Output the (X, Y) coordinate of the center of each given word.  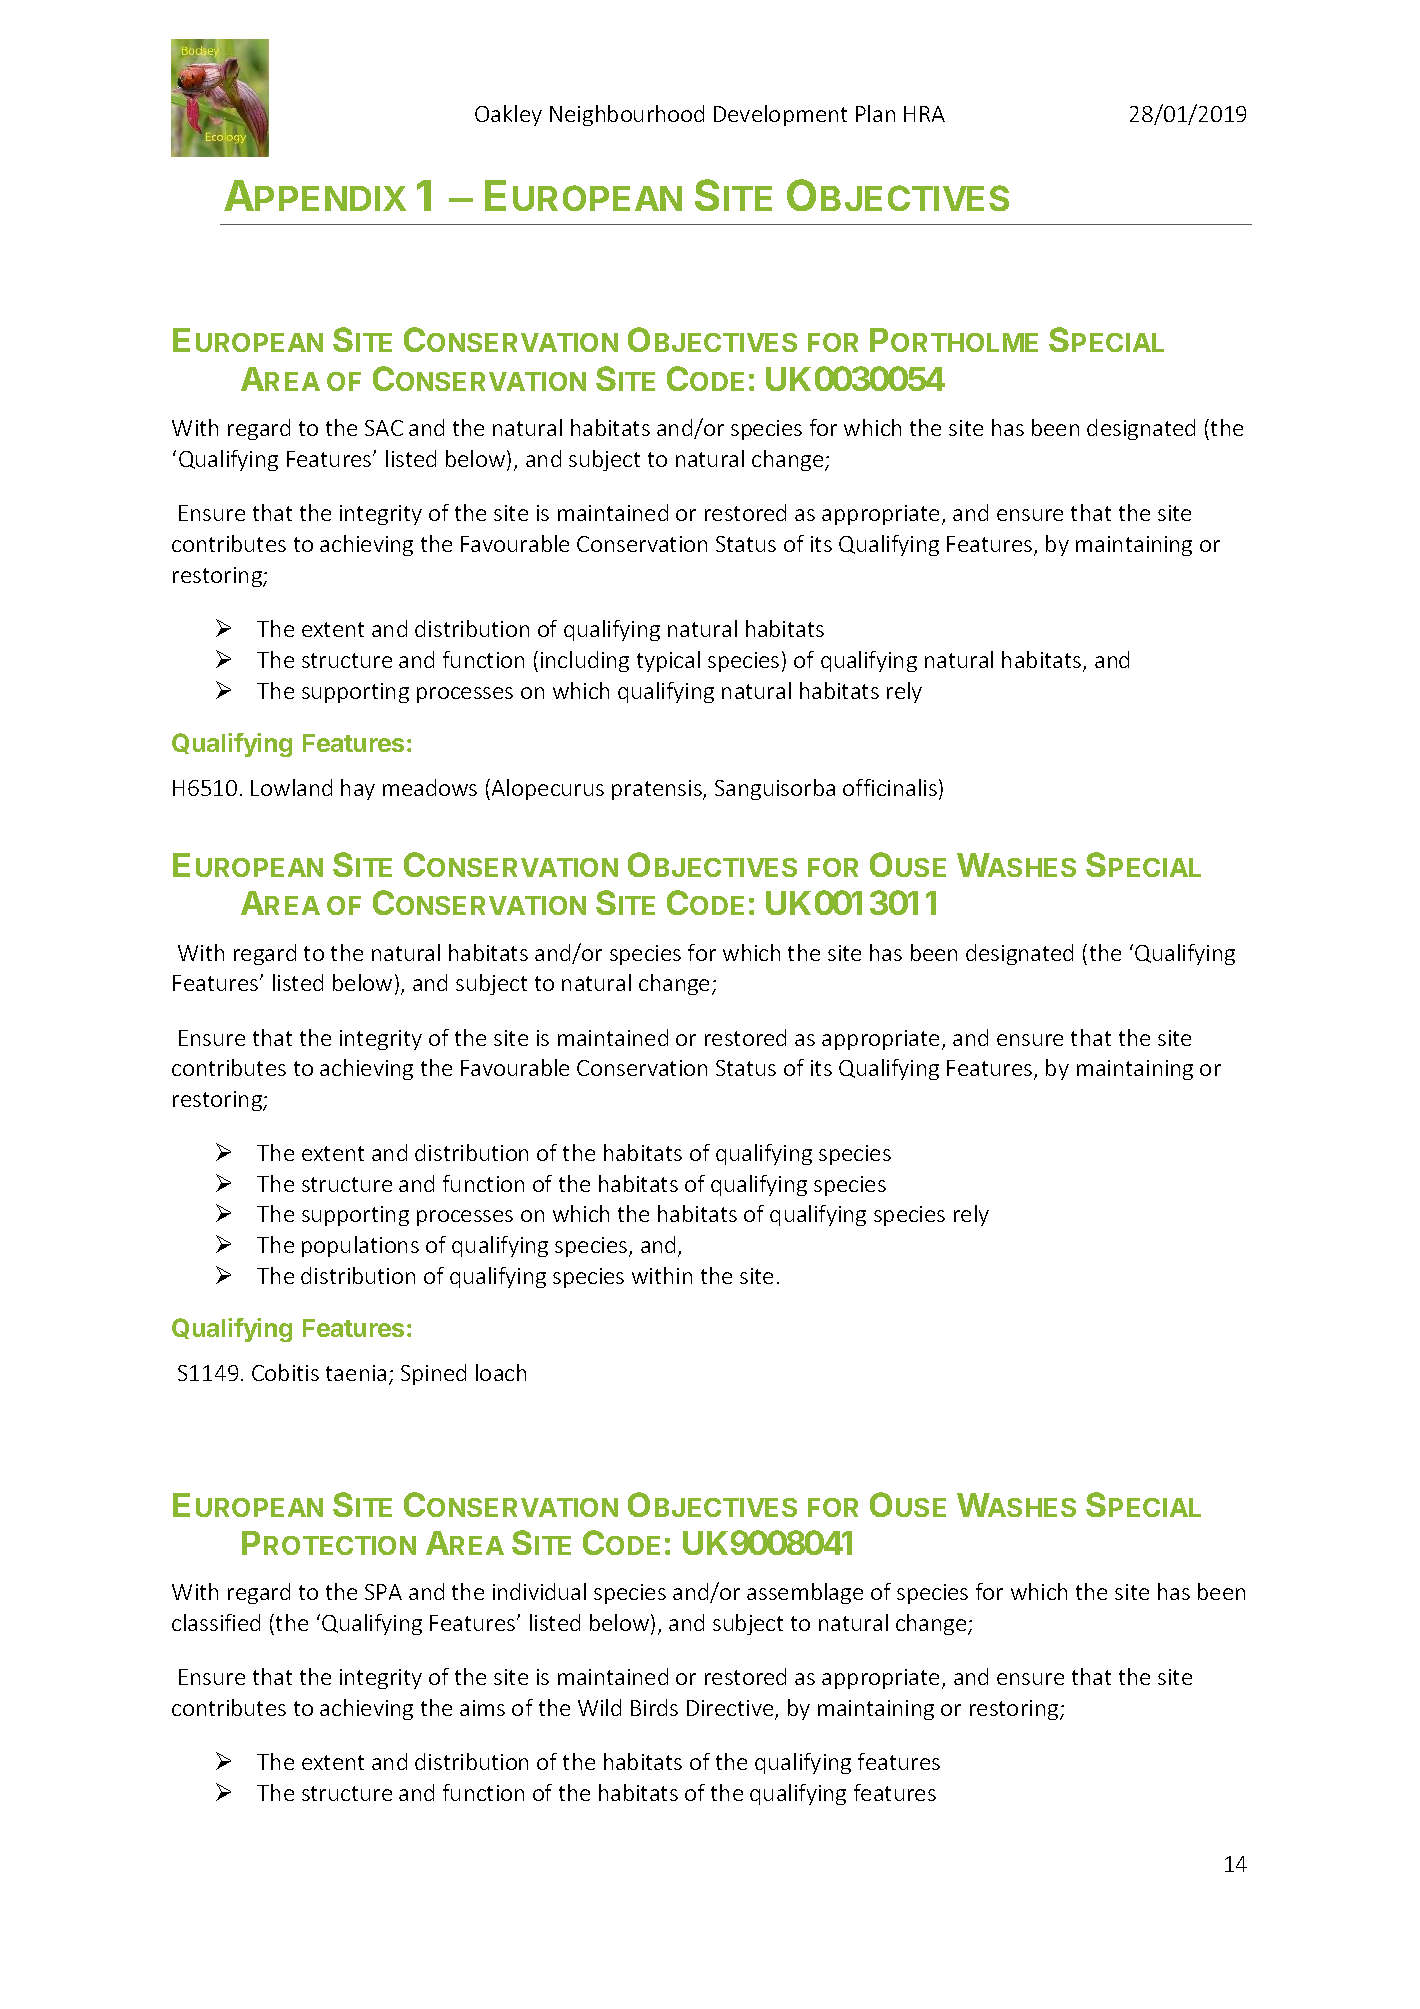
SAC (384, 428)
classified (216, 1622)
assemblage (805, 1593)
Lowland (291, 787)
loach (501, 1372)
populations (360, 1246)
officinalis (890, 787)
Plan (875, 113)
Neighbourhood (627, 115)
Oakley (508, 115)
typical (668, 661)
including (585, 661)
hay (358, 789)
